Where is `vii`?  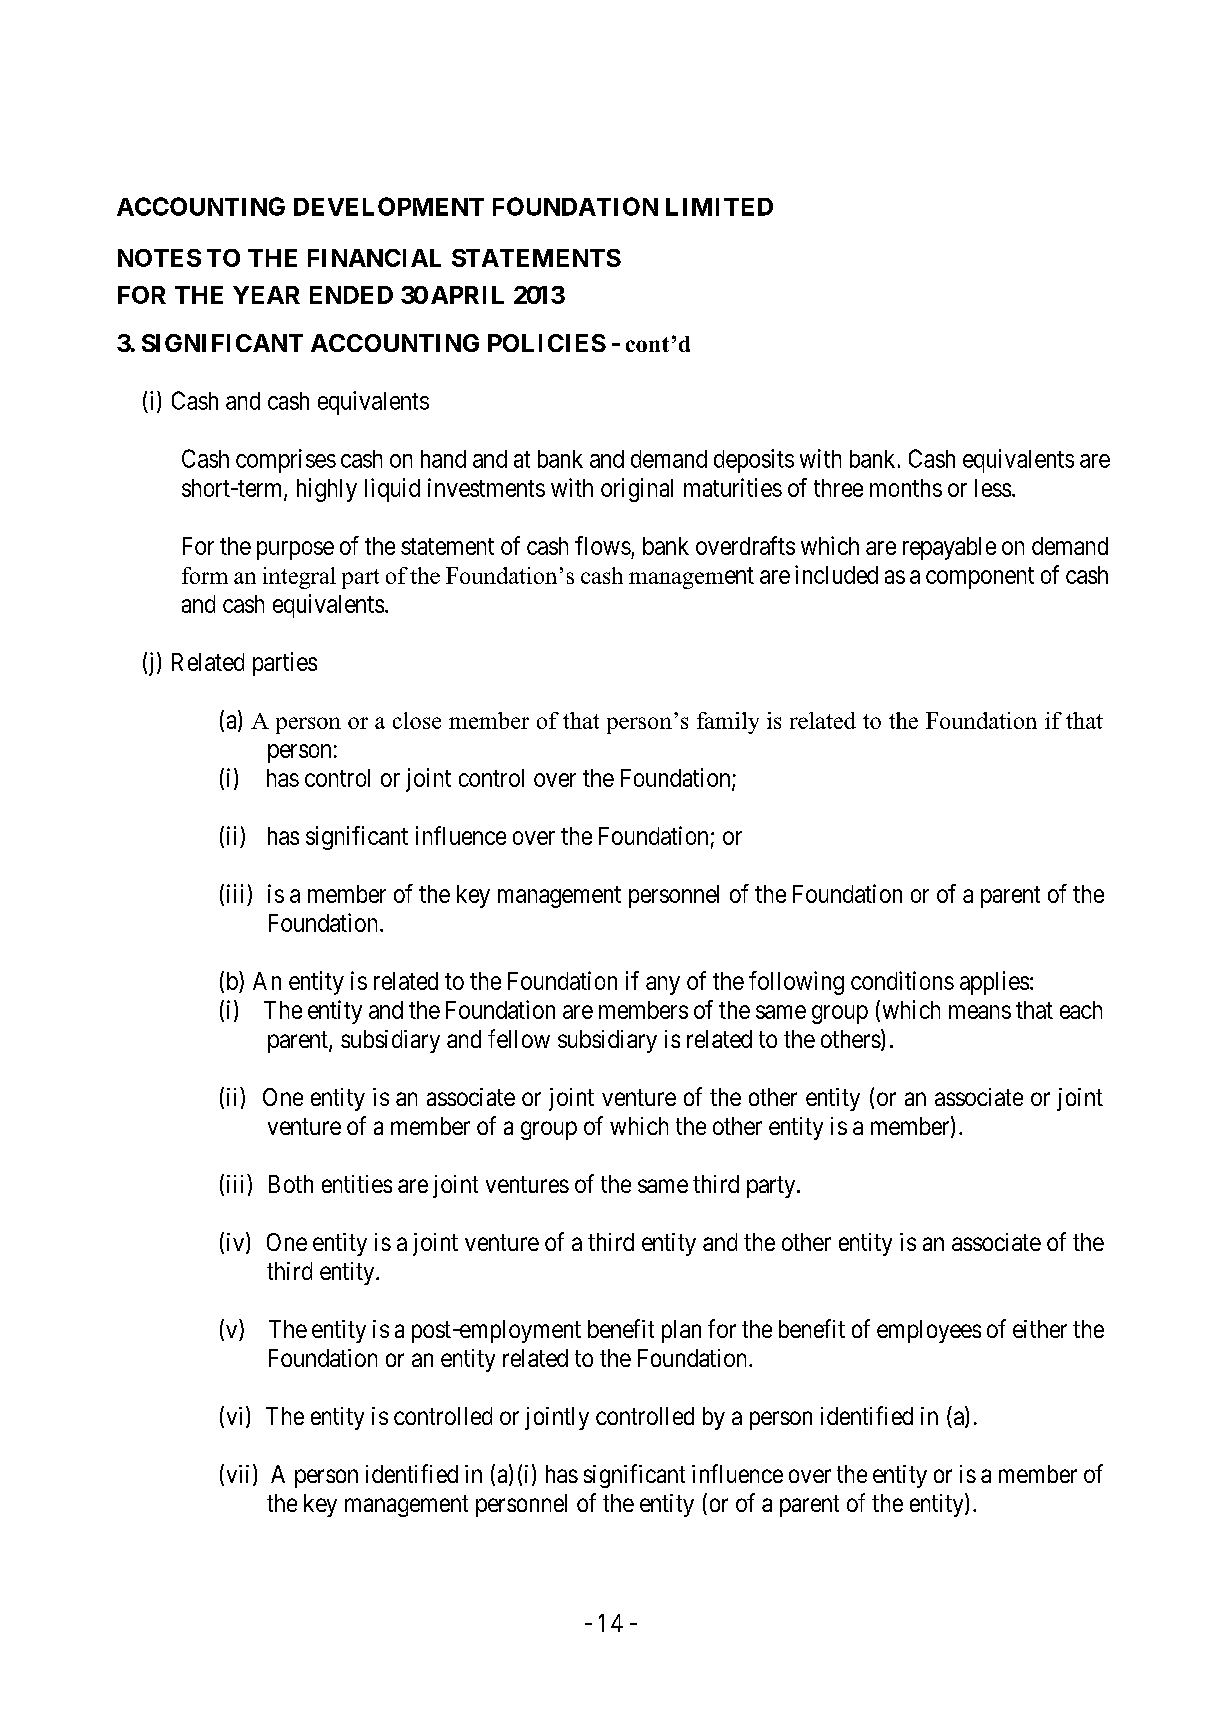
vii is located at coordinates (238, 1474).
